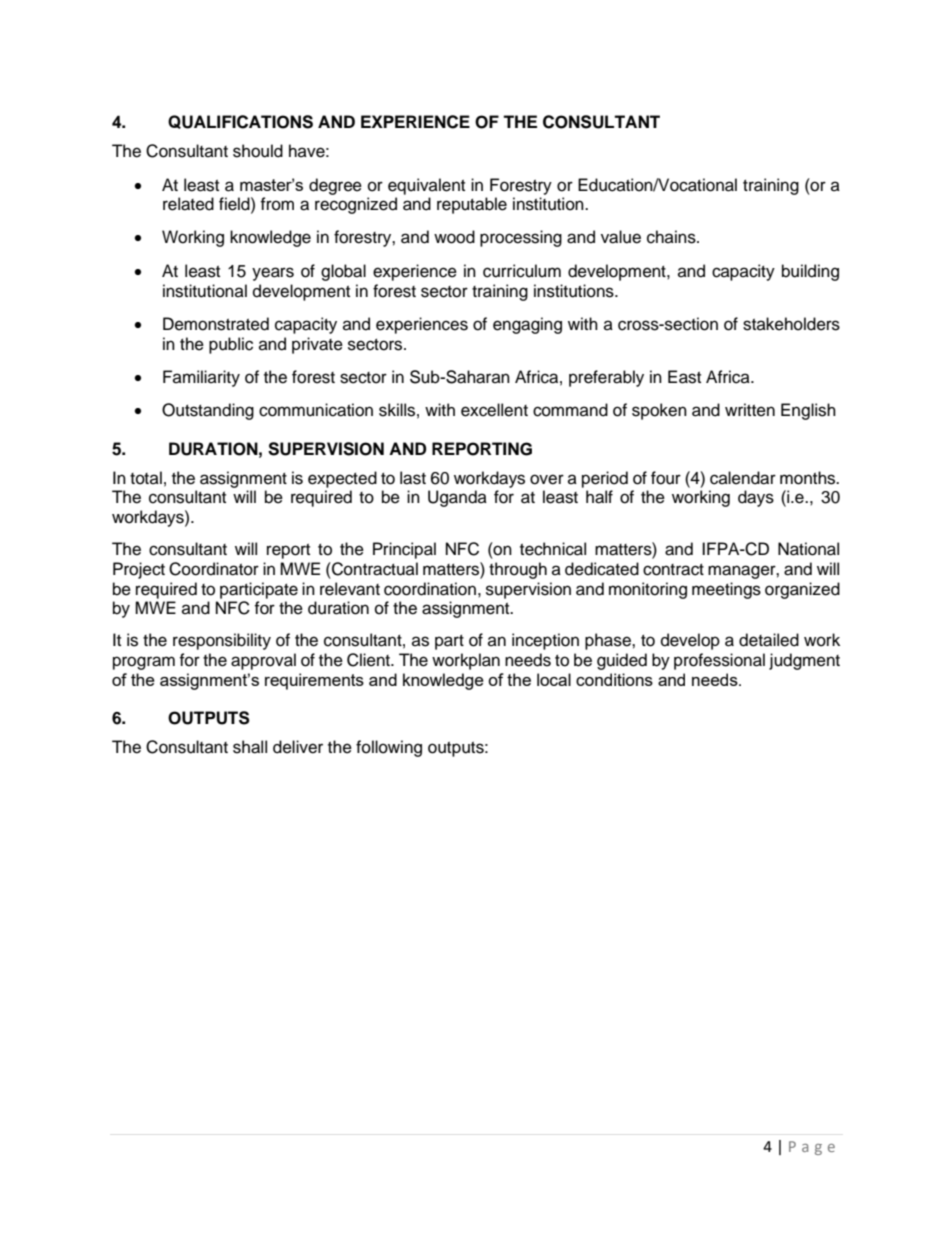  What do you see at coordinates (426, 186) in the page?
I see `equivalent` at bounding box center [426, 186].
